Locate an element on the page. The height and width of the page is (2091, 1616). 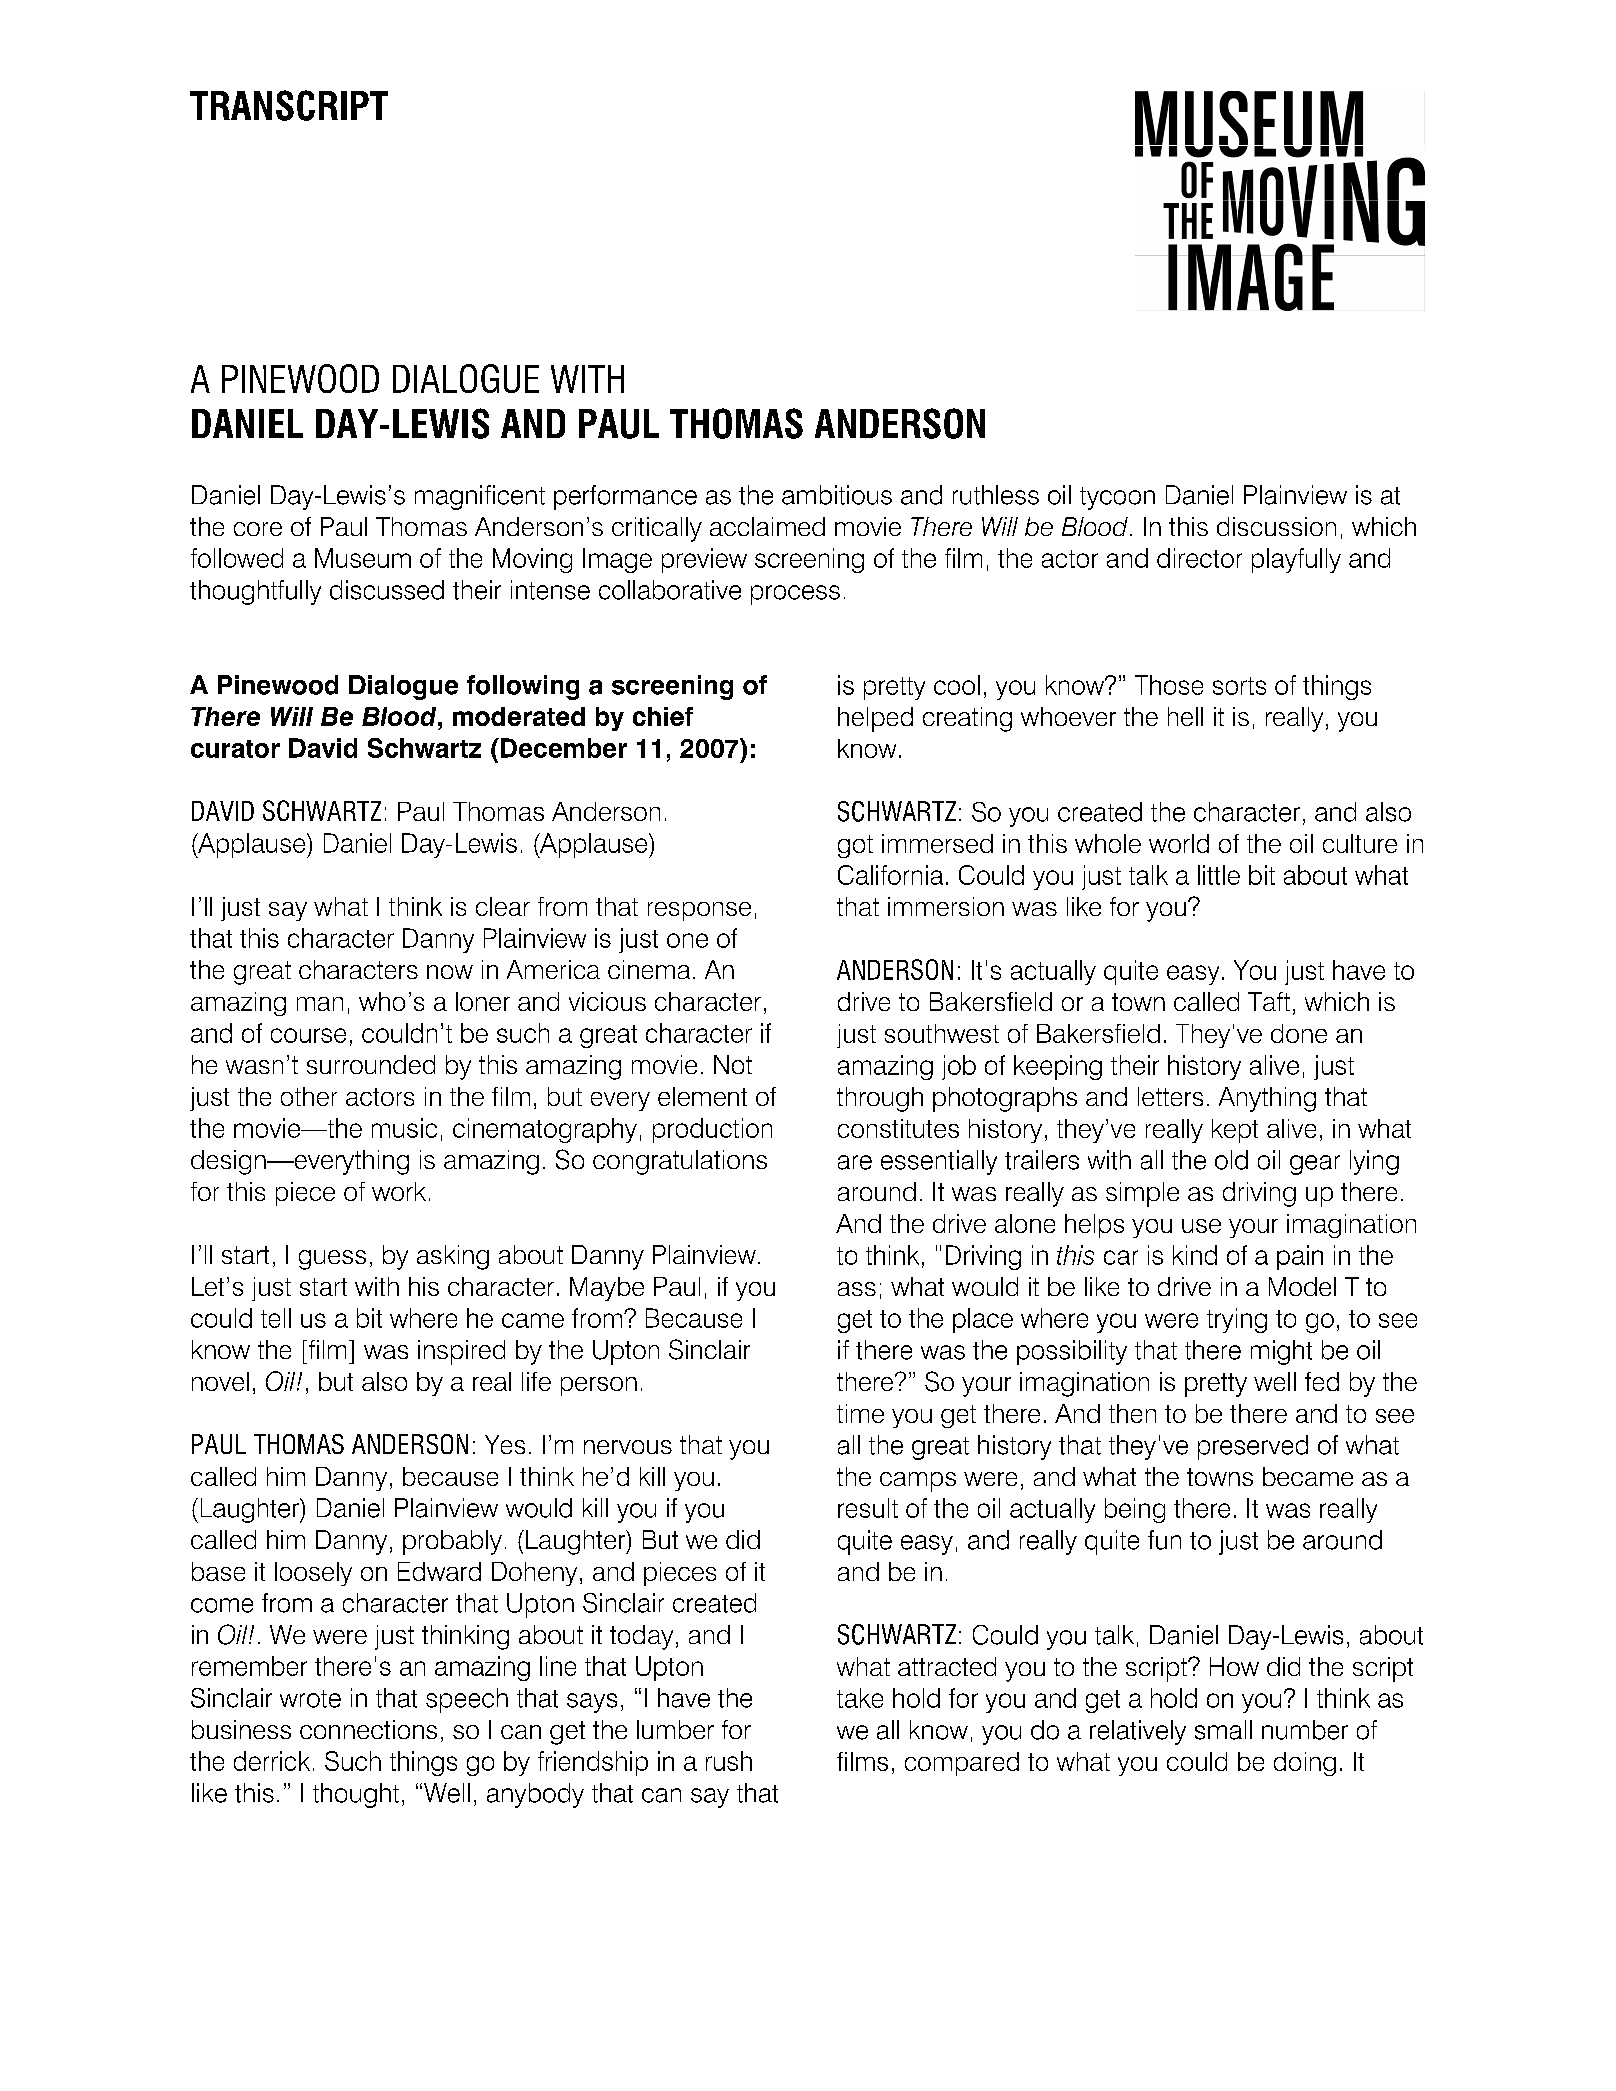
connections is located at coordinates (368, 1729).
